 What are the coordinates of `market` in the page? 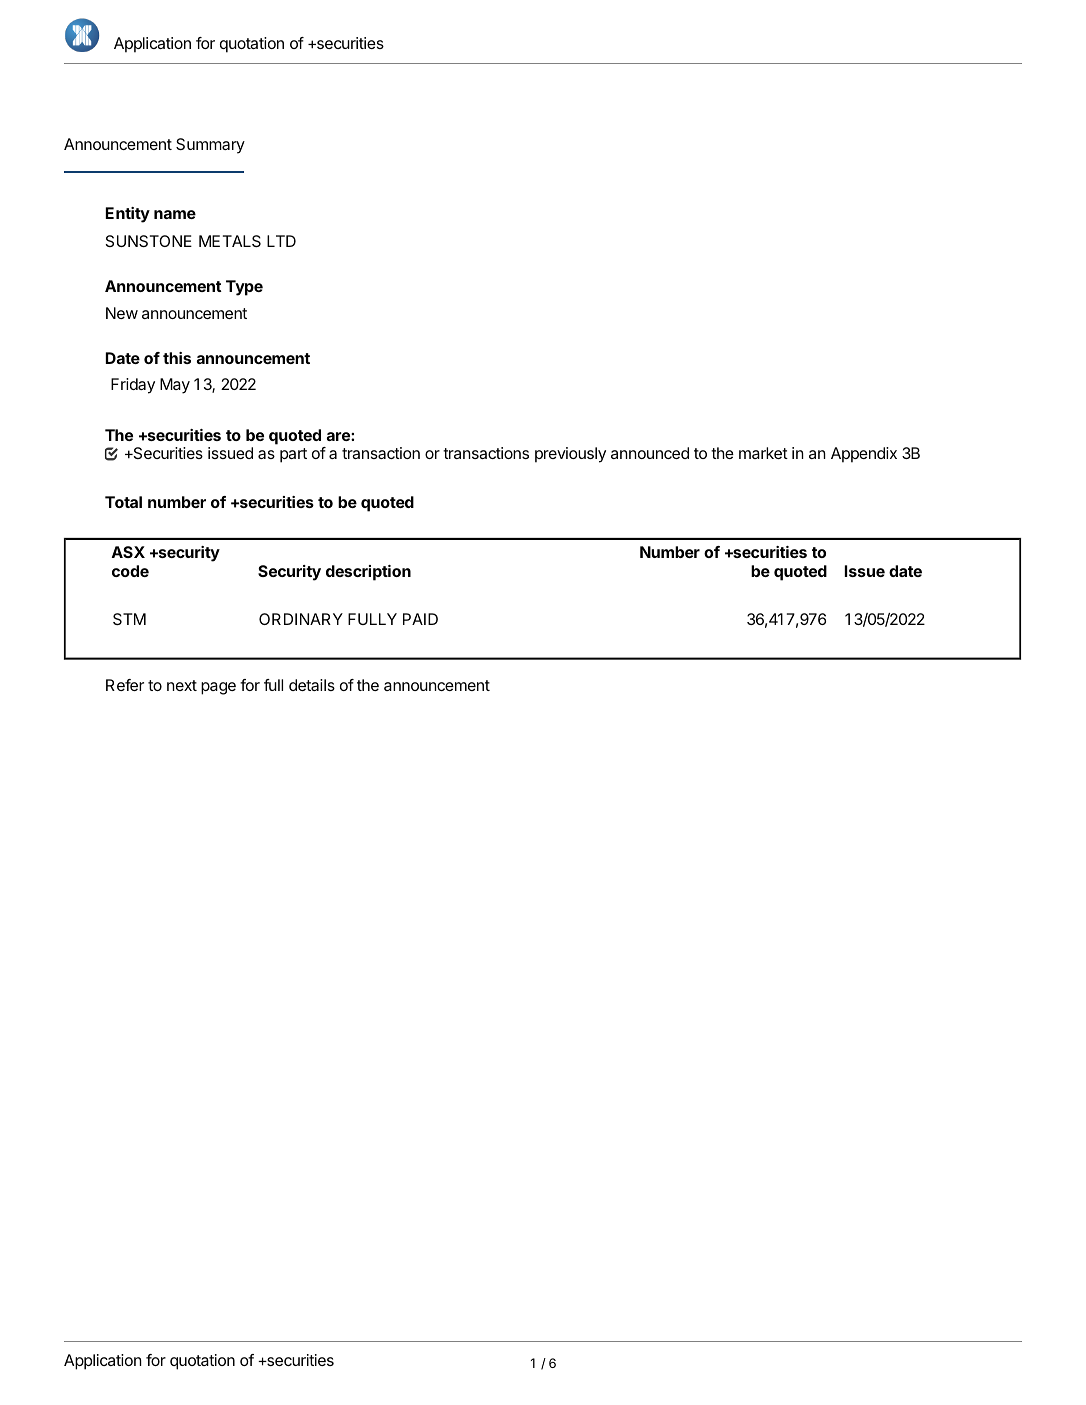 It's located at (763, 453).
